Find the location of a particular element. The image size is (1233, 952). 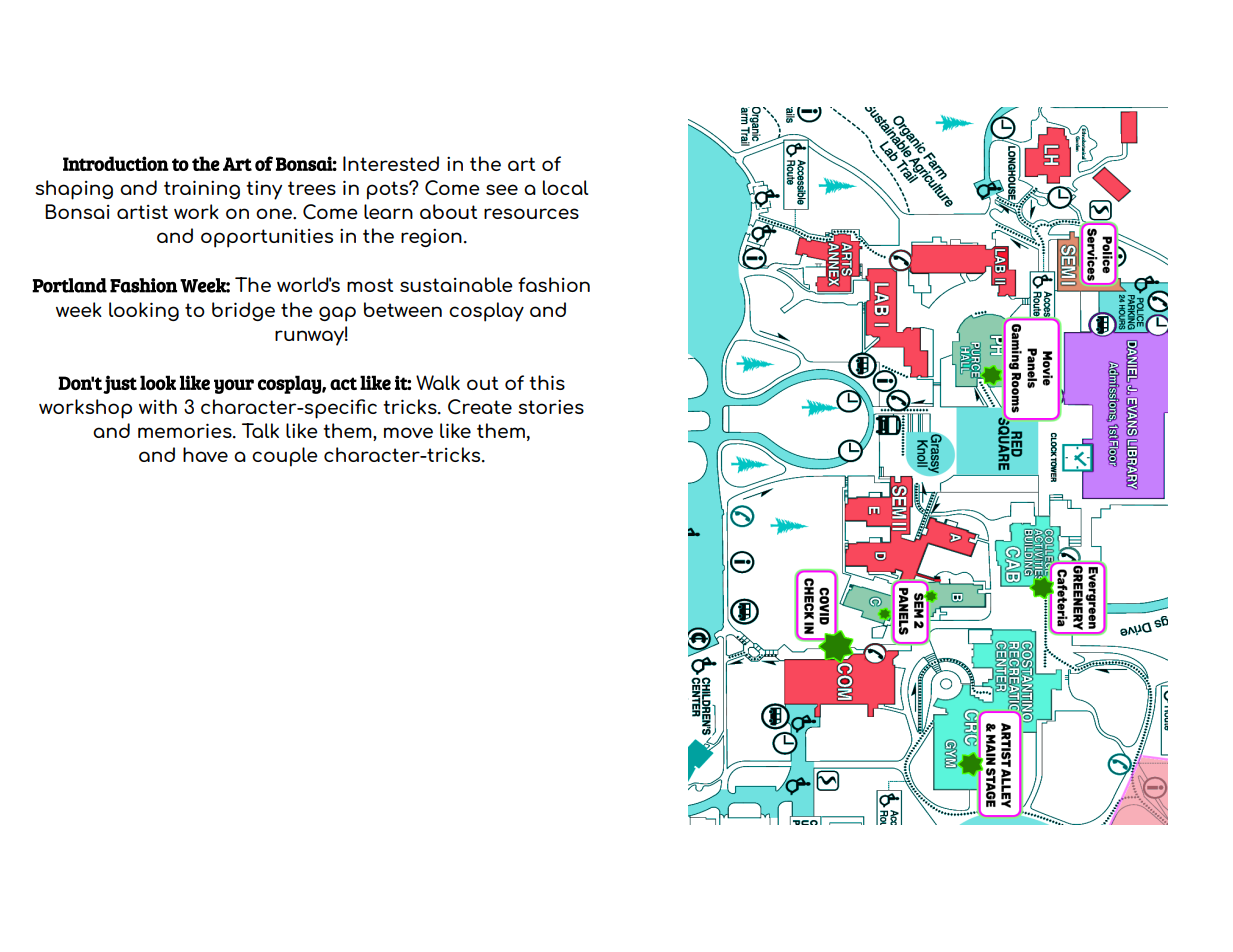

move is located at coordinates (408, 432).
